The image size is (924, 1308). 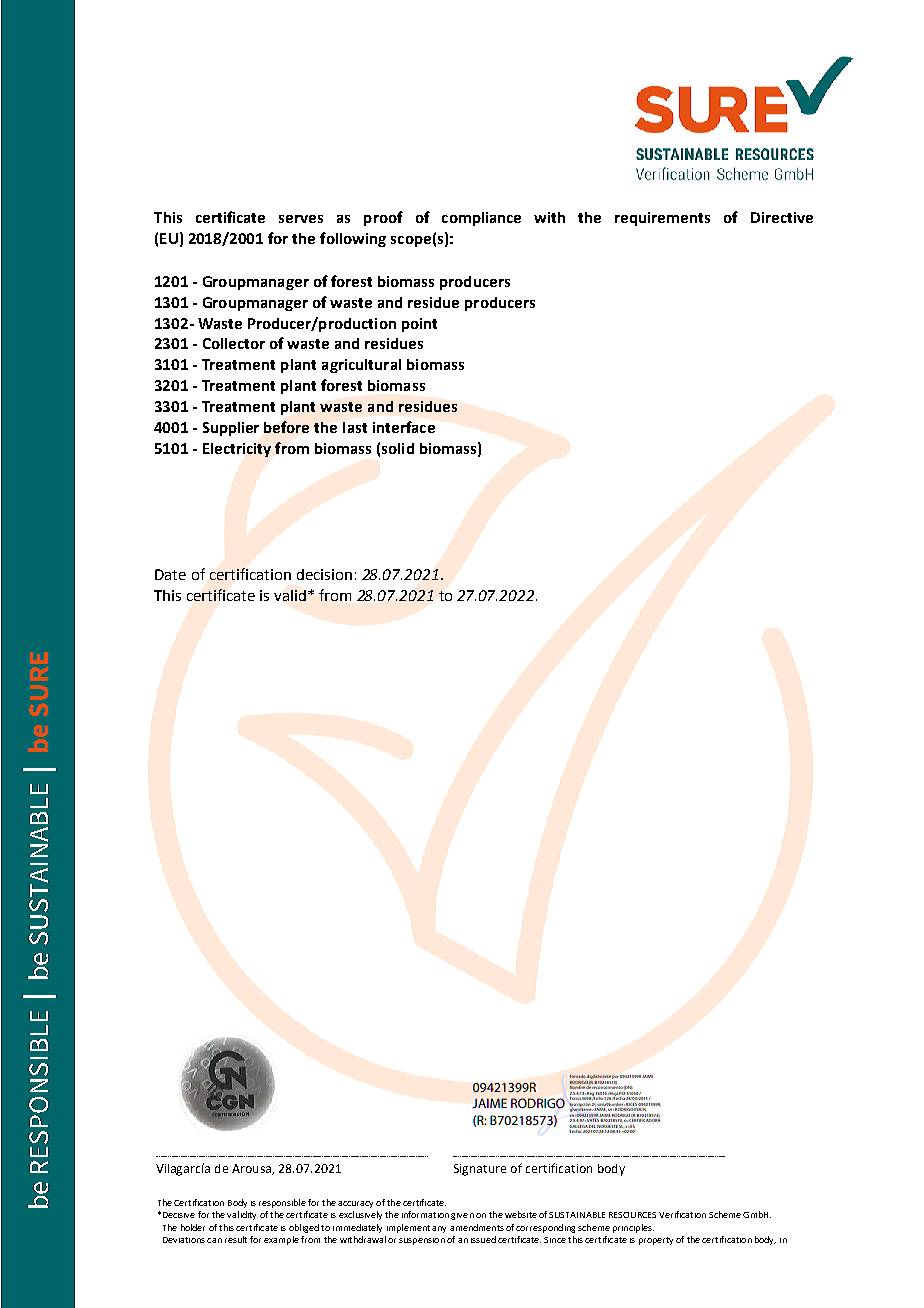 I want to click on Verification, so click(x=682, y=1214).
